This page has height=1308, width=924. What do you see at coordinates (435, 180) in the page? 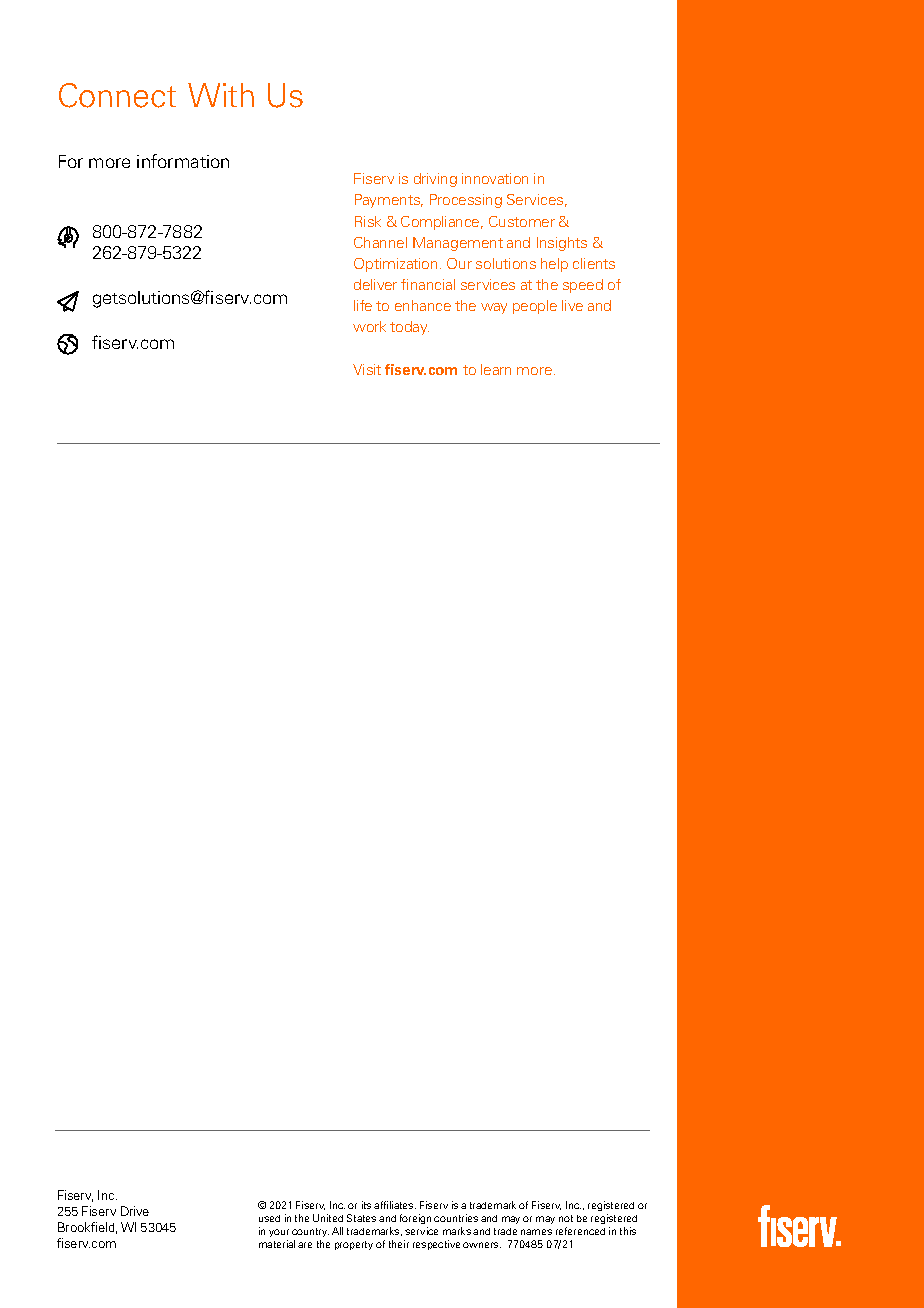
I see `driving` at bounding box center [435, 180].
